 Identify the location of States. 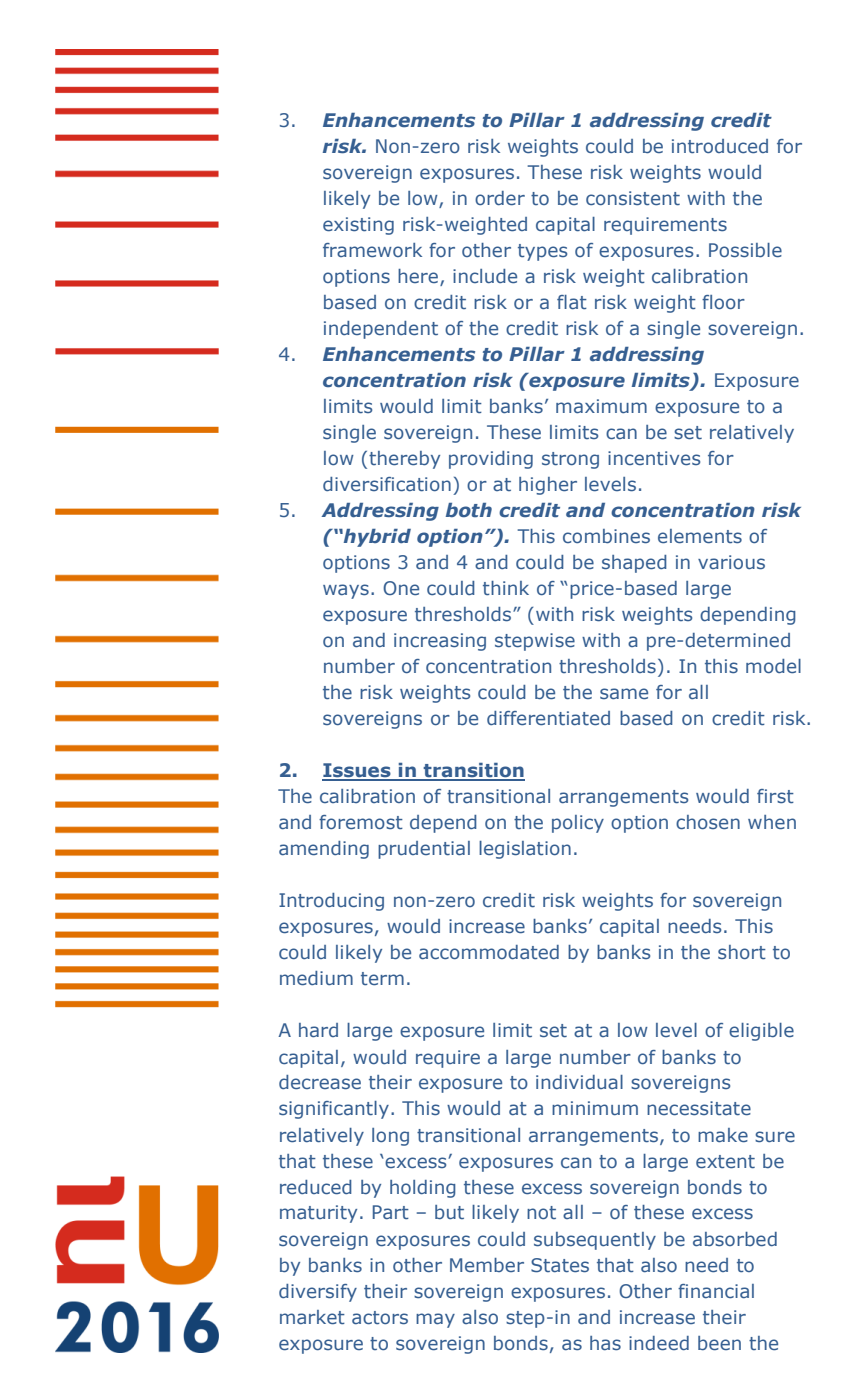
(560, 1265).
